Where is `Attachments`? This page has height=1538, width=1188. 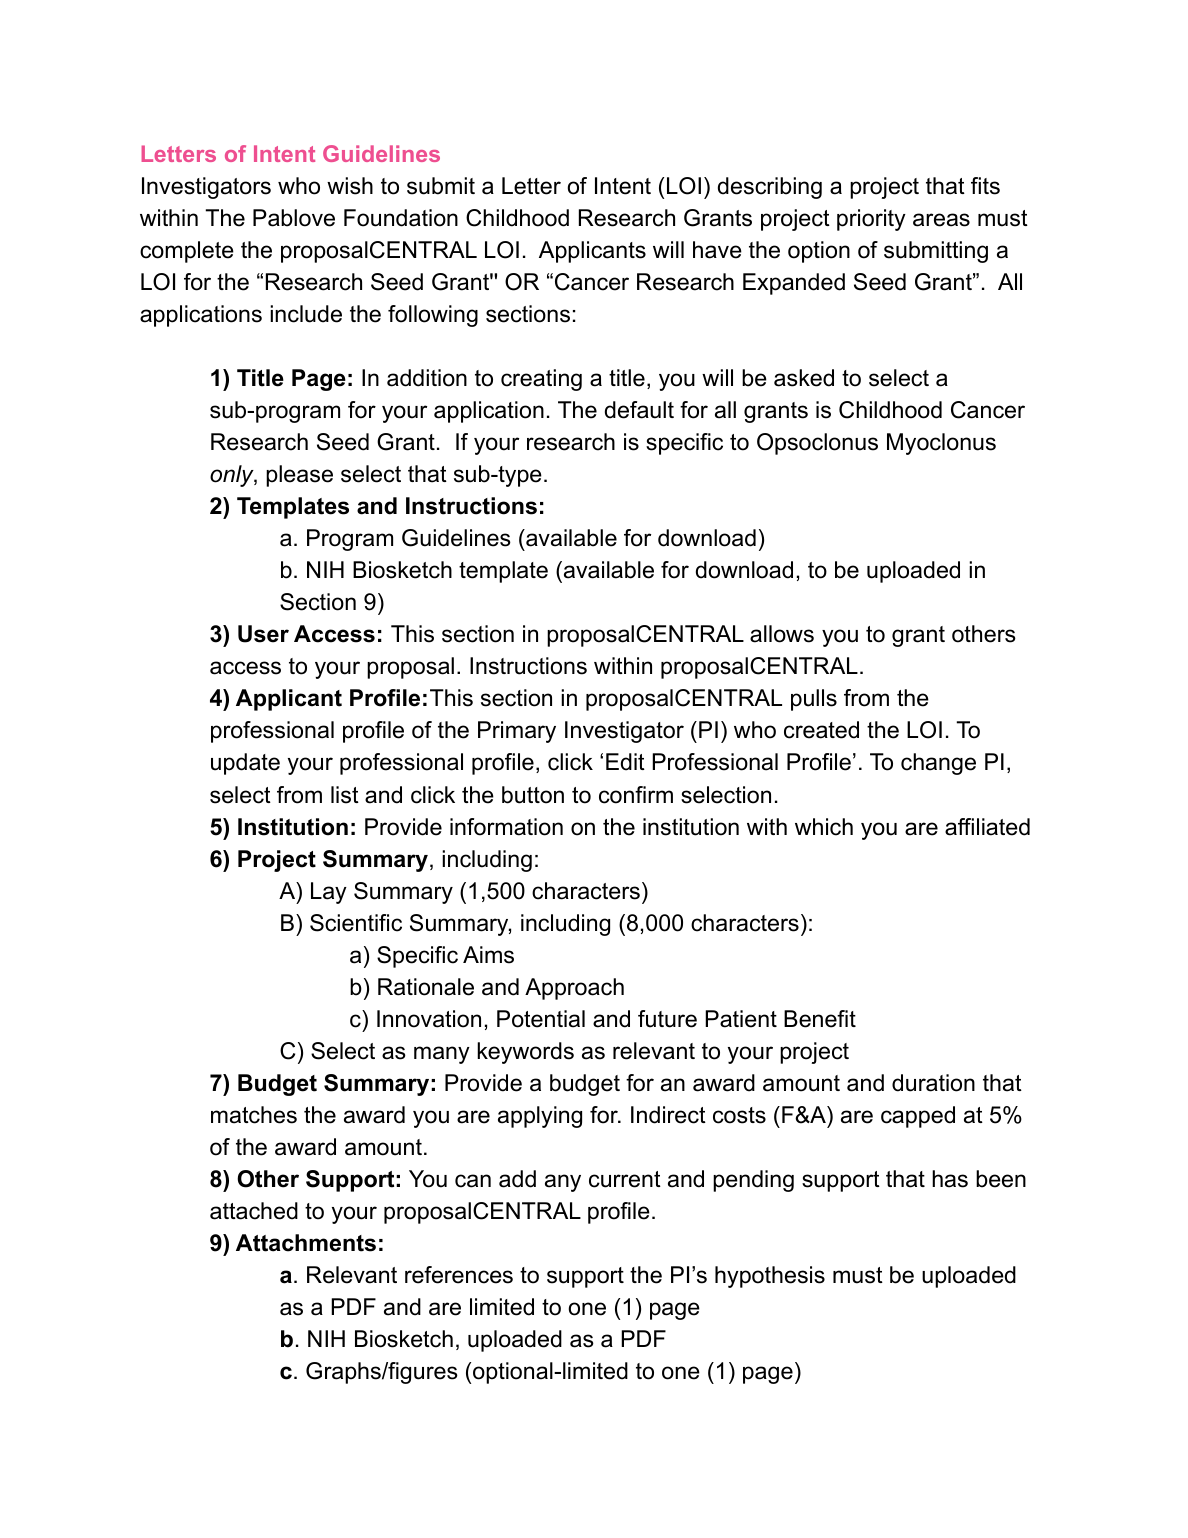 Attachments is located at coordinates (306, 1243).
